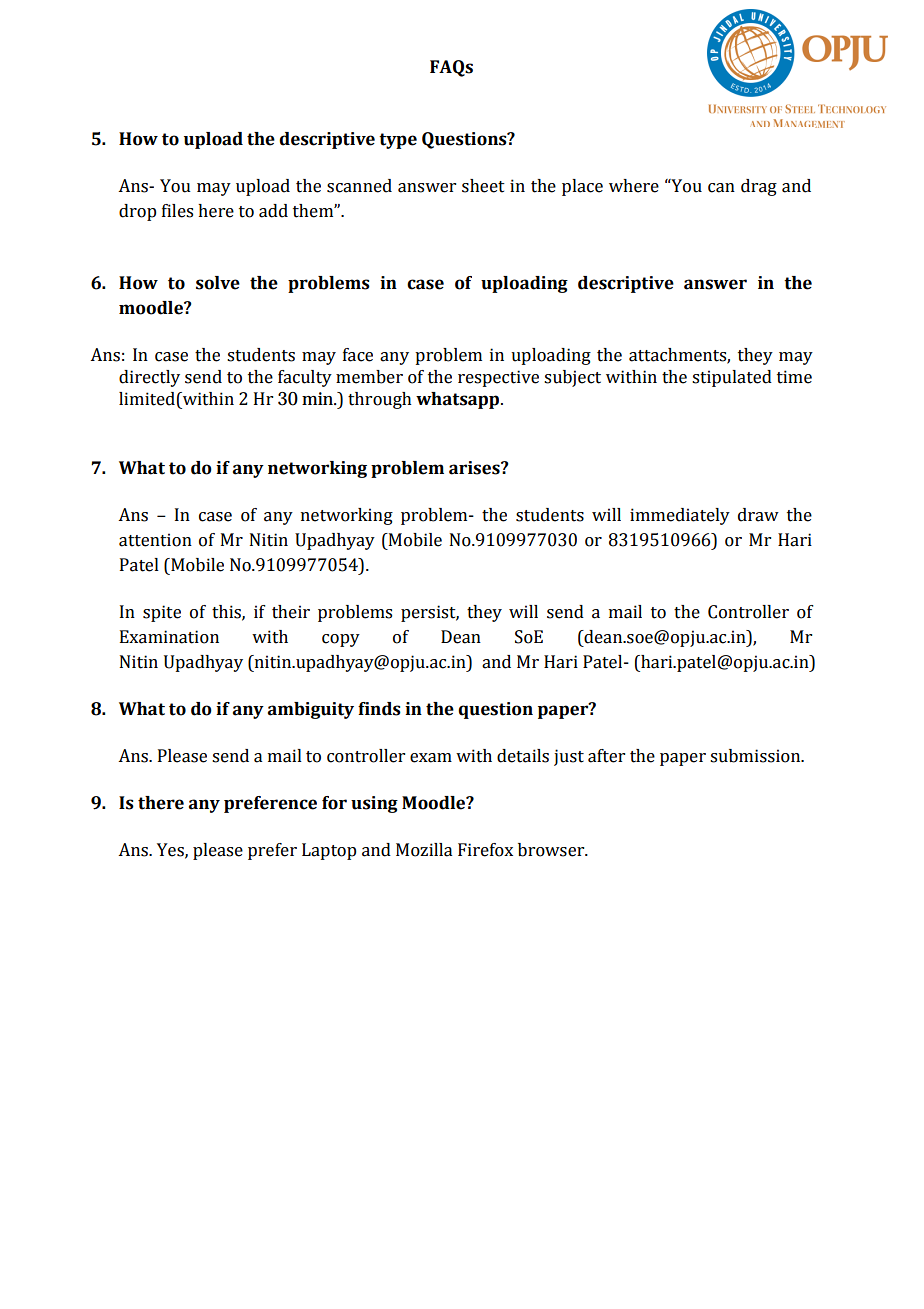 This image has width=924, height=1309. I want to click on respective, so click(498, 378).
